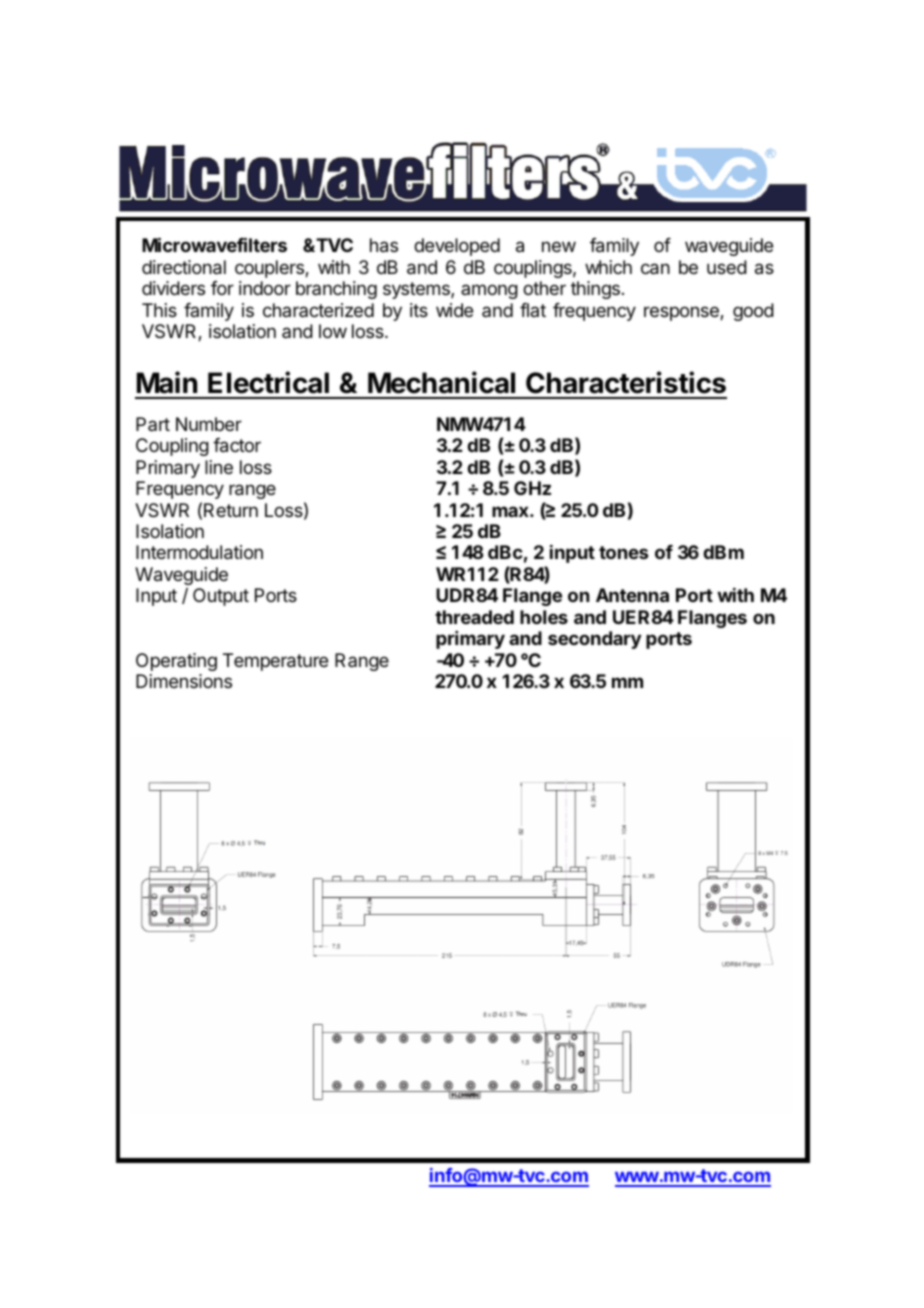 The height and width of the screenshot is (1308, 924). I want to click on Electrical, so click(268, 382).
